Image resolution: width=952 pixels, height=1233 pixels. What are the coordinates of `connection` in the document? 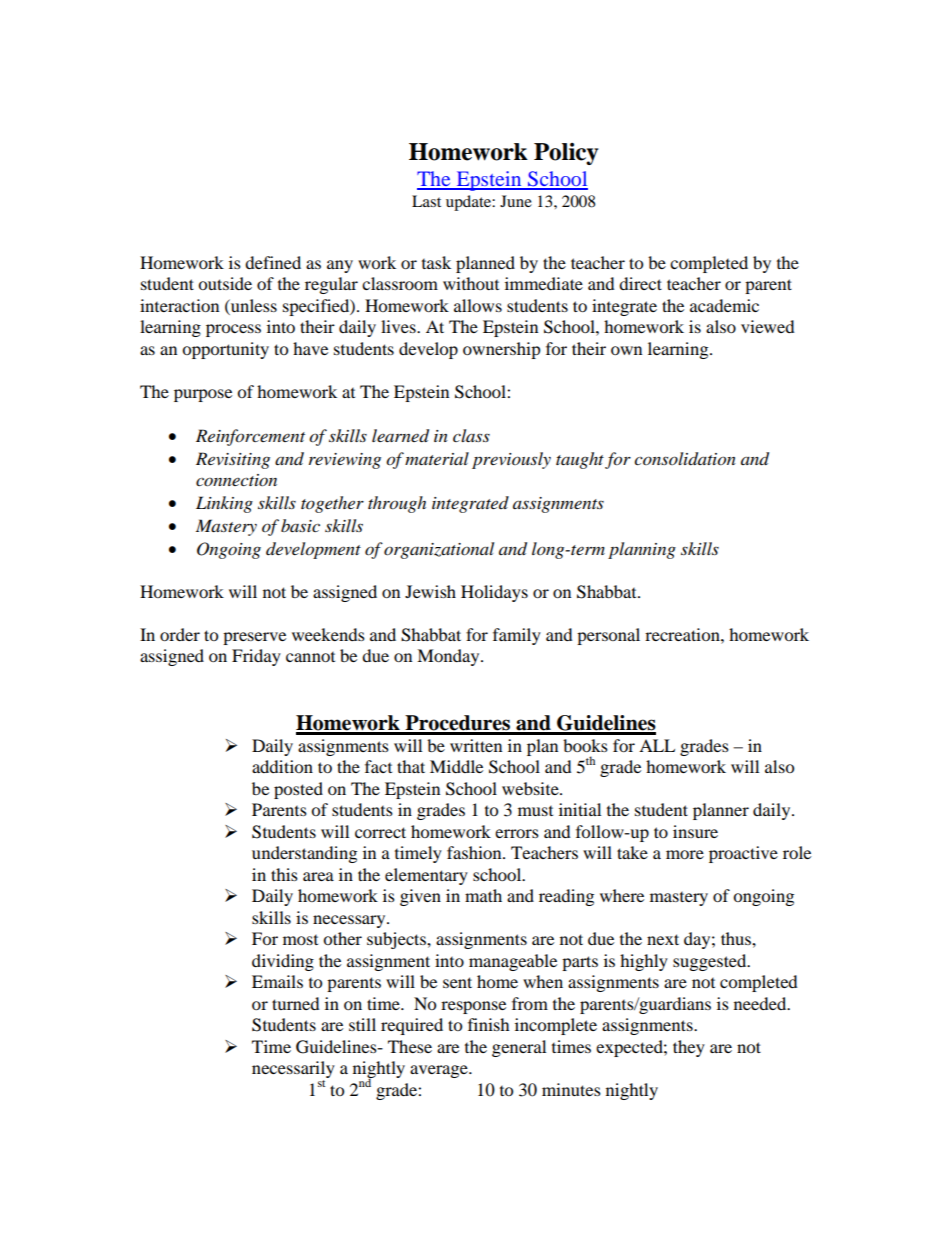 It's located at (236, 480).
